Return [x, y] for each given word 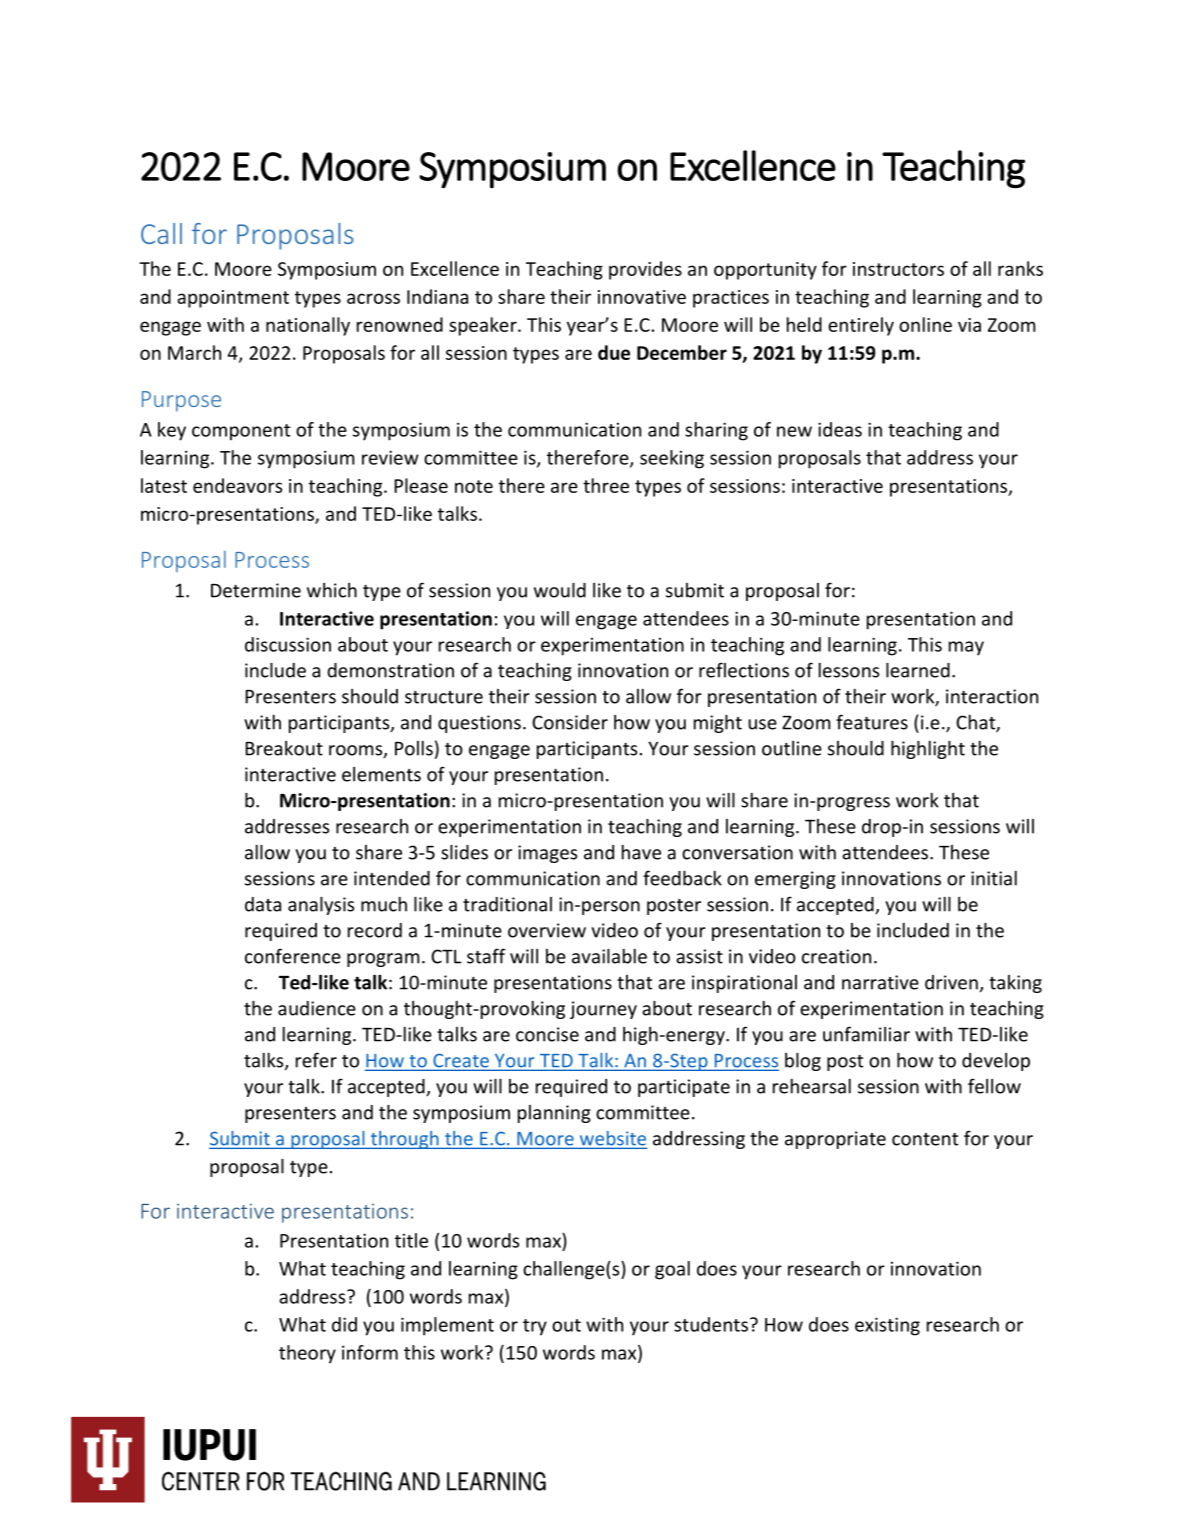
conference [293, 956]
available [609, 956]
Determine [256, 590]
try [535, 1327]
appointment [233, 299]
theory [307, 1354]
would [560, 590]
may [966, 648]
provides [645, 270]
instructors [898, 269]
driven [951, 982]
